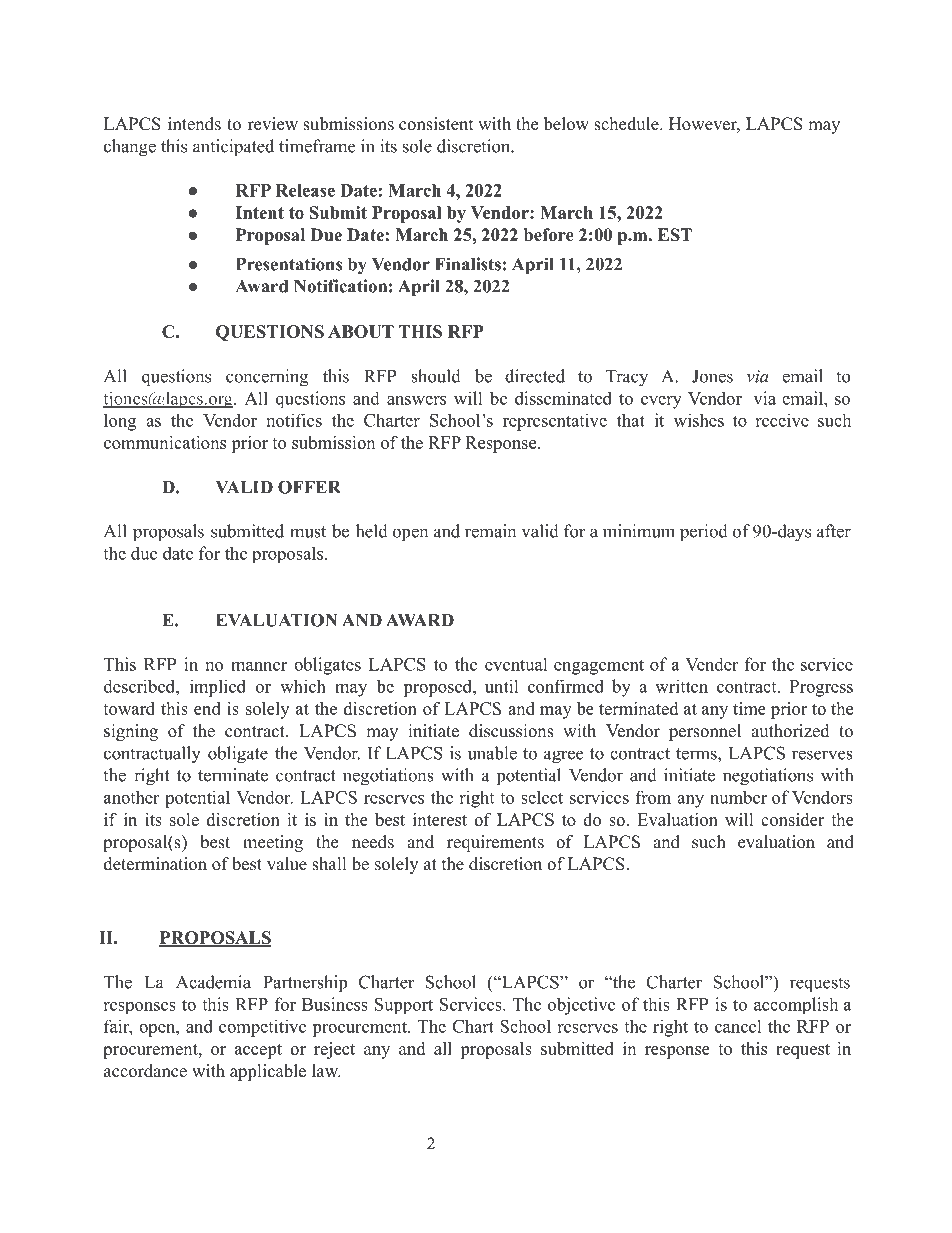  What do you see at coordinates (404, 1006) in the screenshot?
I see `Support` at bounding box center [404, 1006].
